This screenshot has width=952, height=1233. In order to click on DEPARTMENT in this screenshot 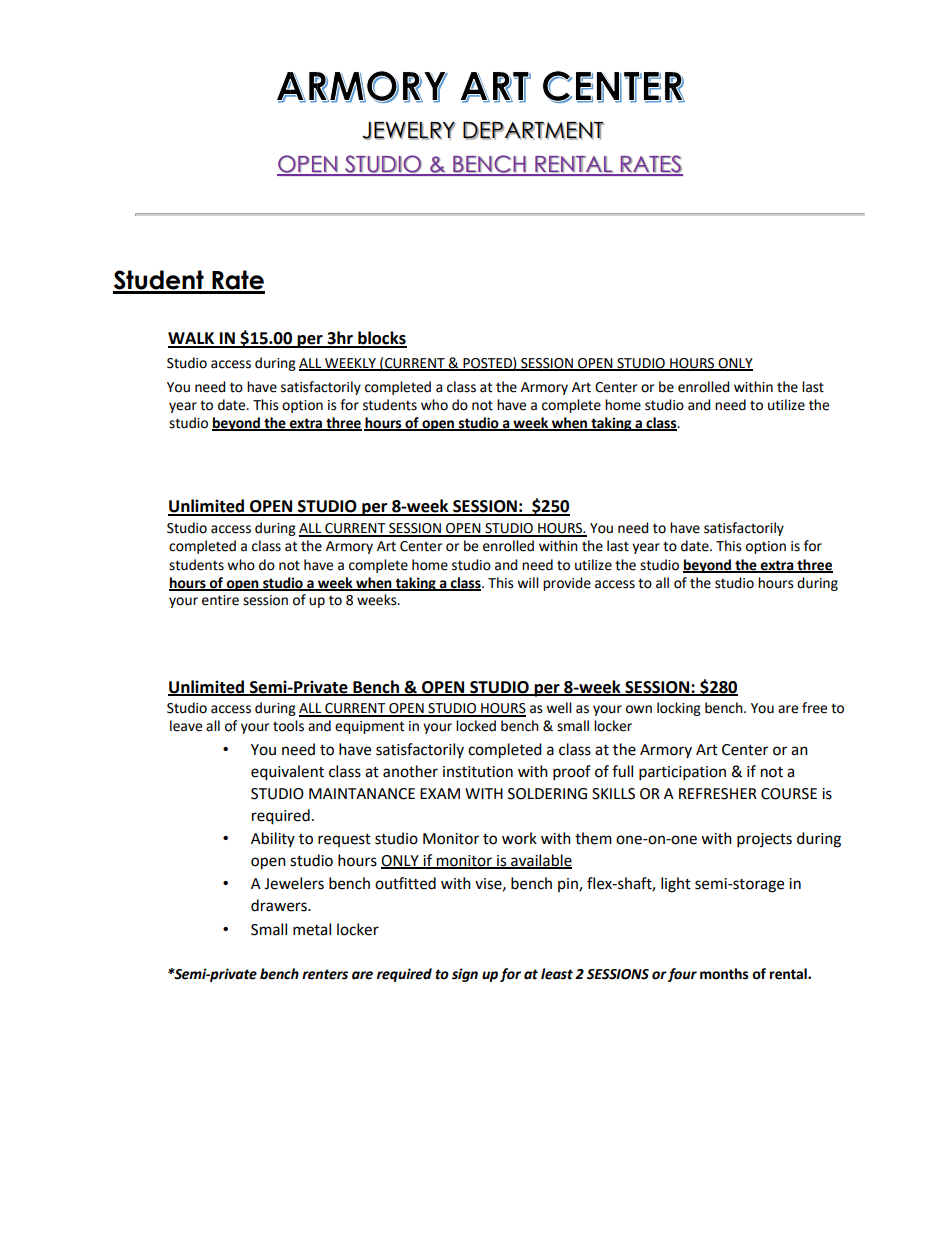, I will do `click(534, 131)`.
